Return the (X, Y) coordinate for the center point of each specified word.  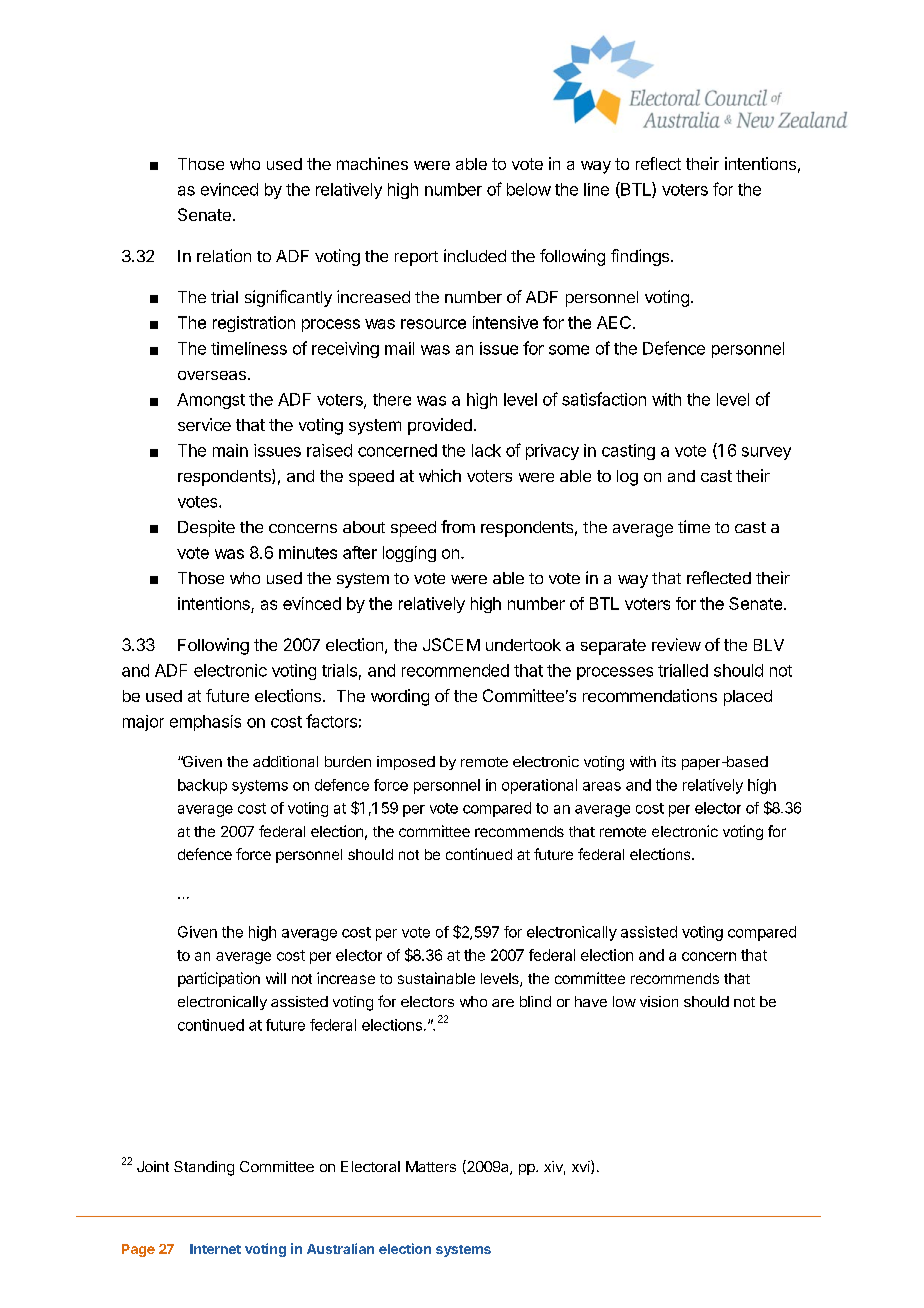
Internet (215, 1249)
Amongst (211, 401)
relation (224, 255)
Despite (206, 528)
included (475, 255)
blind (535, 1001)
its (669, 761)
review (676, 644)
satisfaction (604, 399)
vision (659, 1001)
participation (219, 979)
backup (202, 786)
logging (409, 554)
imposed (406, 763)
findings (640, 257)
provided (440, 426)
